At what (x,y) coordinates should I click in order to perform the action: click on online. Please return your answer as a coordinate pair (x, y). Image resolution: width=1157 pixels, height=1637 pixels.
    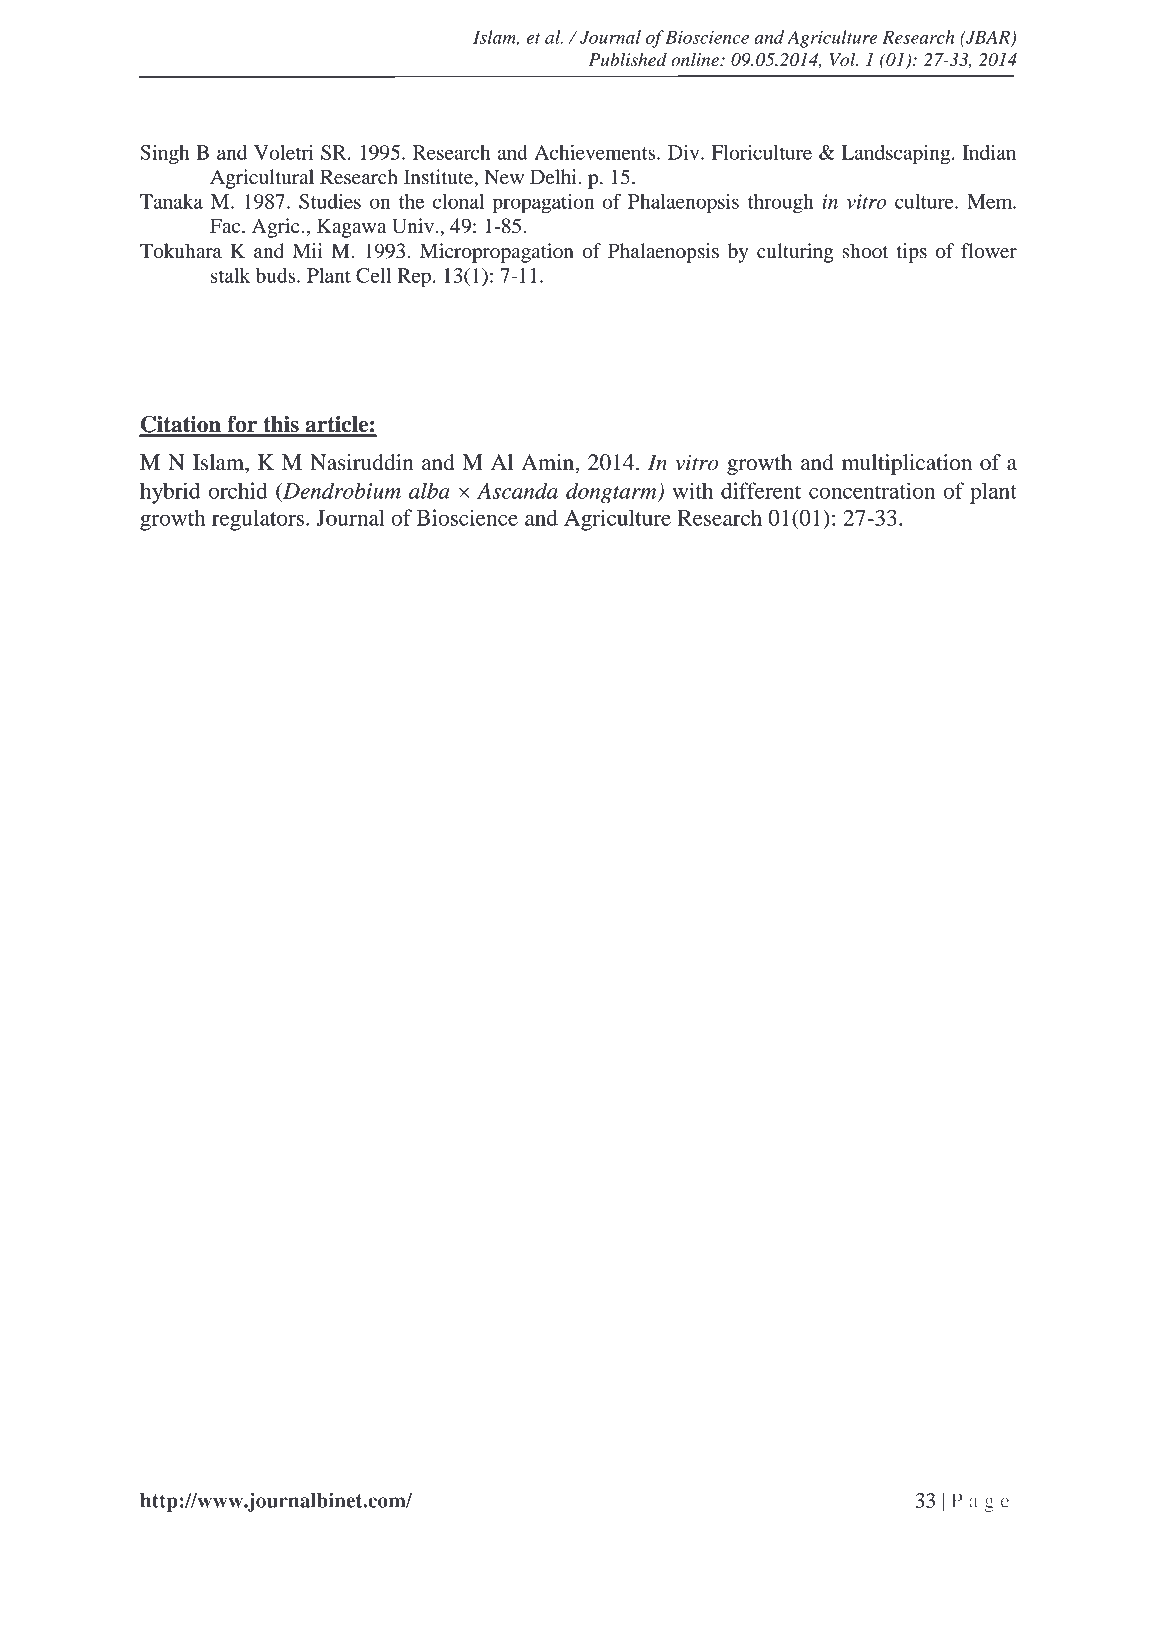
    Looking at the image, I should click on (696, 60).
